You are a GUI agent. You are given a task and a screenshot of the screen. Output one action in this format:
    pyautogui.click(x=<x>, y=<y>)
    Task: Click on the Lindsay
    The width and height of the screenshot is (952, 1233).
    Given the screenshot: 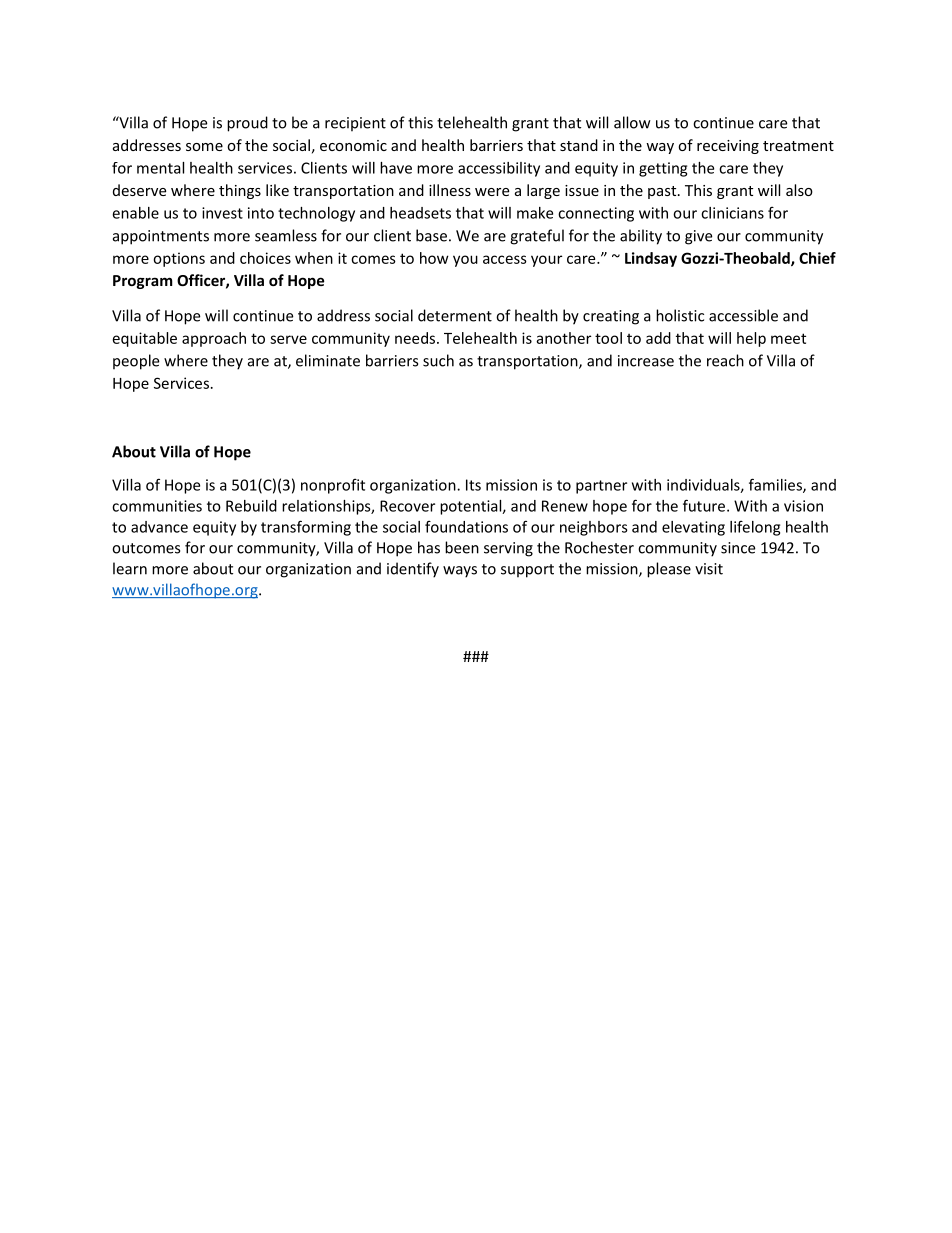 What is the action you would take?
    pyautogui.click(x=651, y=259)
